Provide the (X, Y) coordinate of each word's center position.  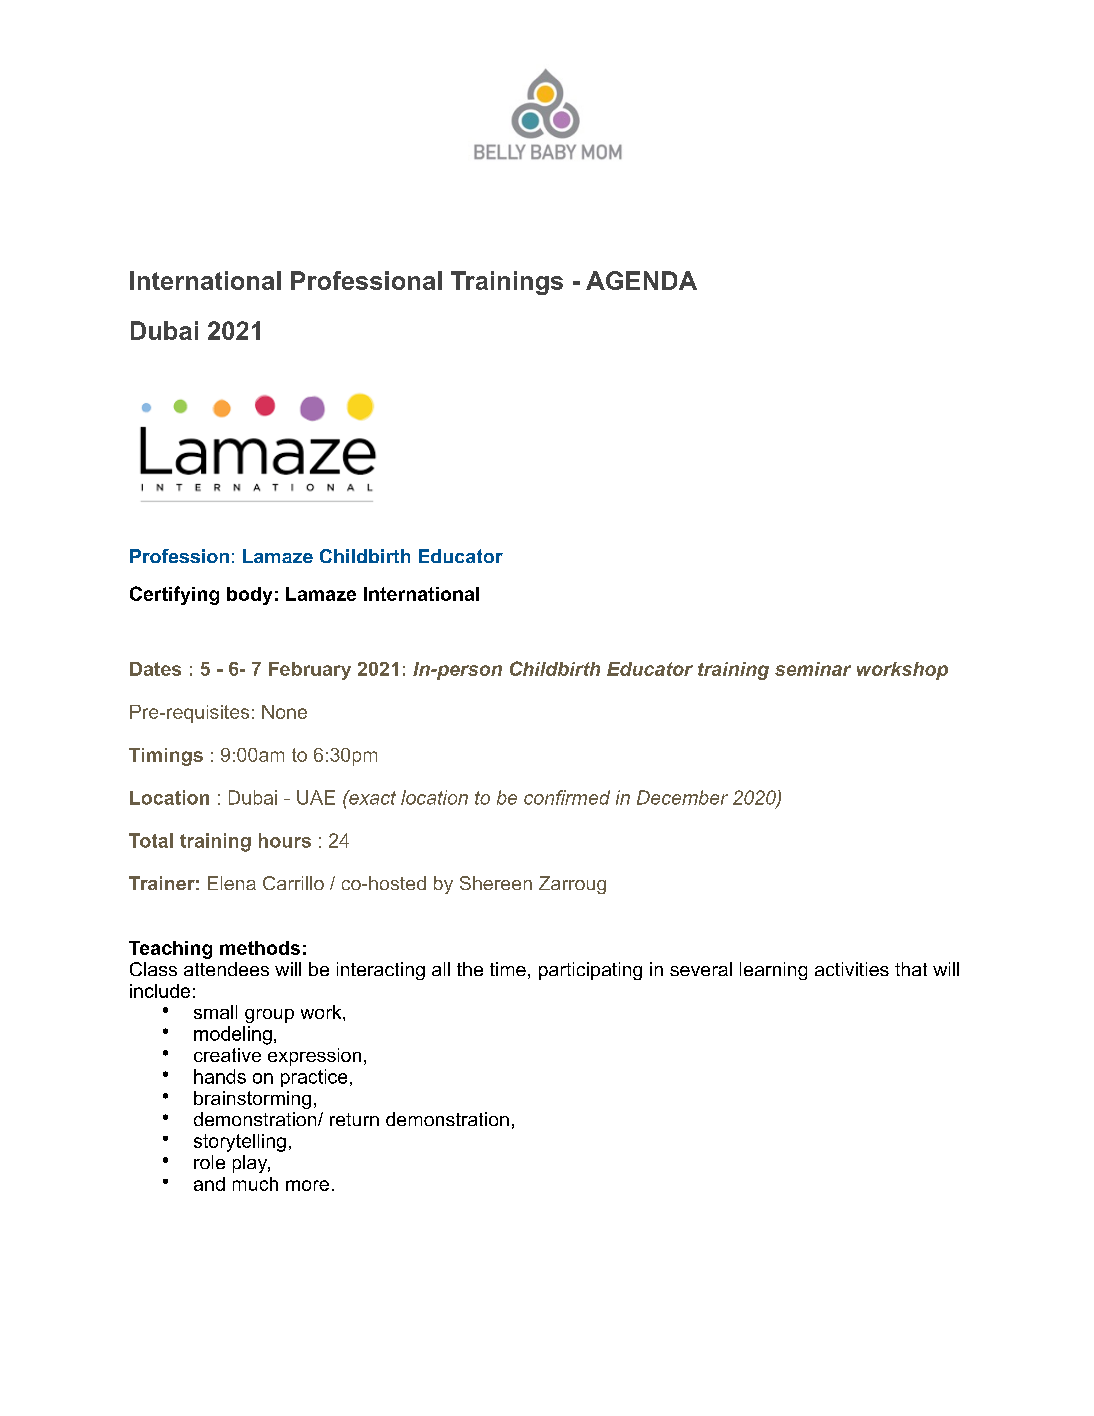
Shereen (496, 883)
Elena (232, 883)
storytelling (240, 1143)
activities (852, 969)
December (682, 797)
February (310, 671)
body (249, 596)
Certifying (174, 595)
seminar (813, 669)
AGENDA (641, 280)
